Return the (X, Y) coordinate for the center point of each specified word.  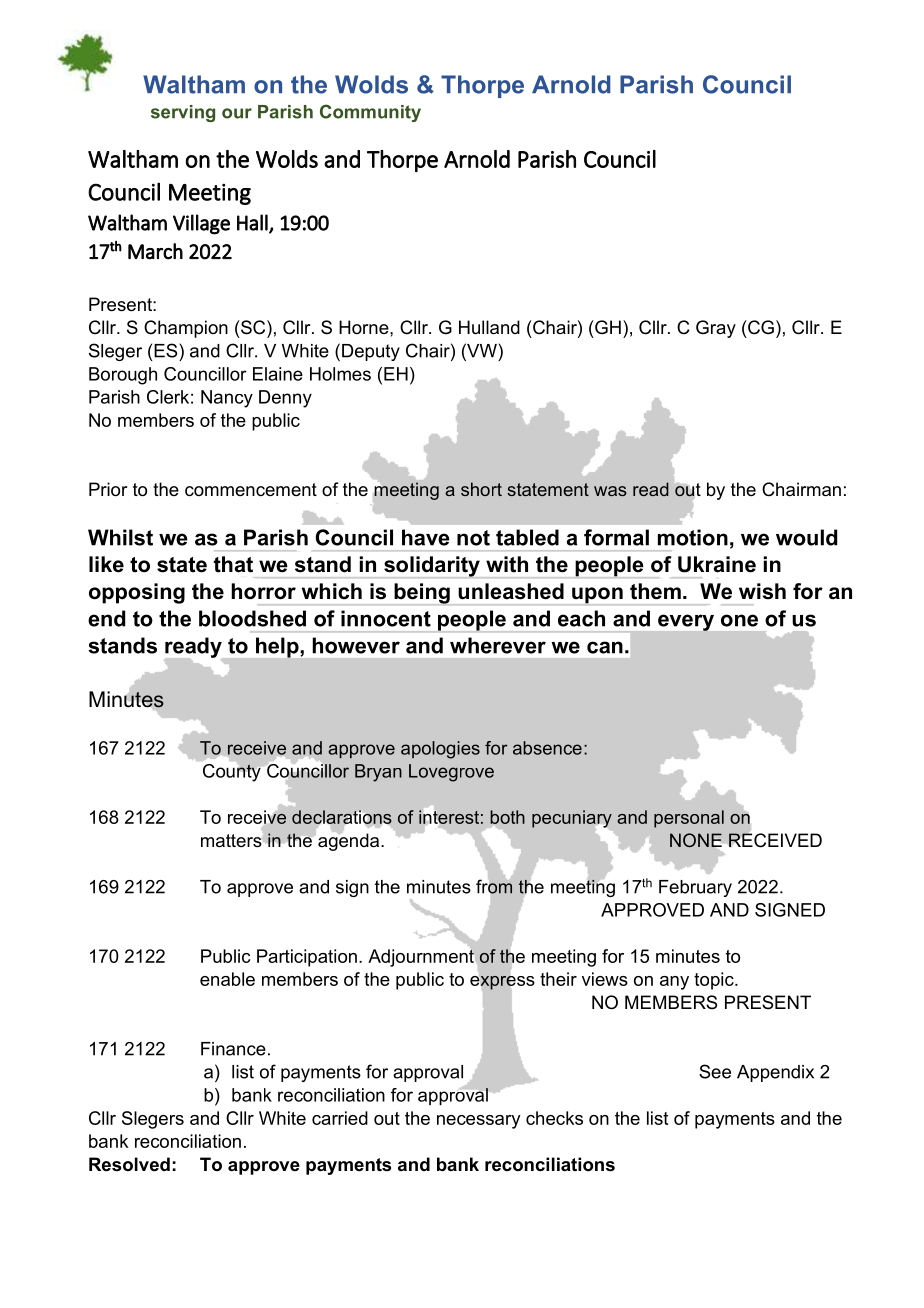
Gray (716, 329)
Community (370, 113)
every (686, 623)
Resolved (129, 1164)
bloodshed (252, 618)
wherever (498, 645)
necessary (479, 1122)
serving (183, 113)
